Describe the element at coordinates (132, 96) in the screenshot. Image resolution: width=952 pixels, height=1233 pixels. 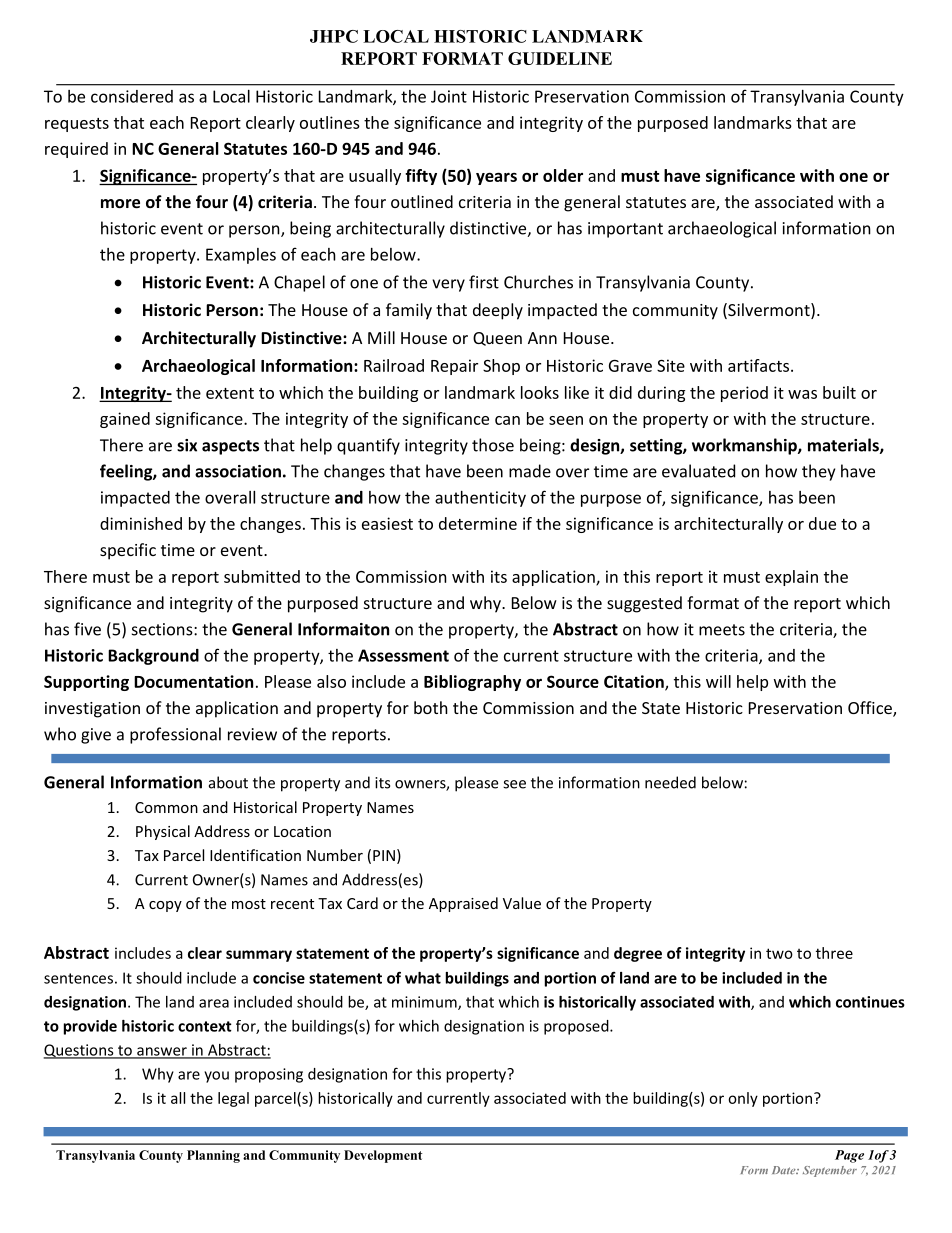
I see `considered` at that location.
